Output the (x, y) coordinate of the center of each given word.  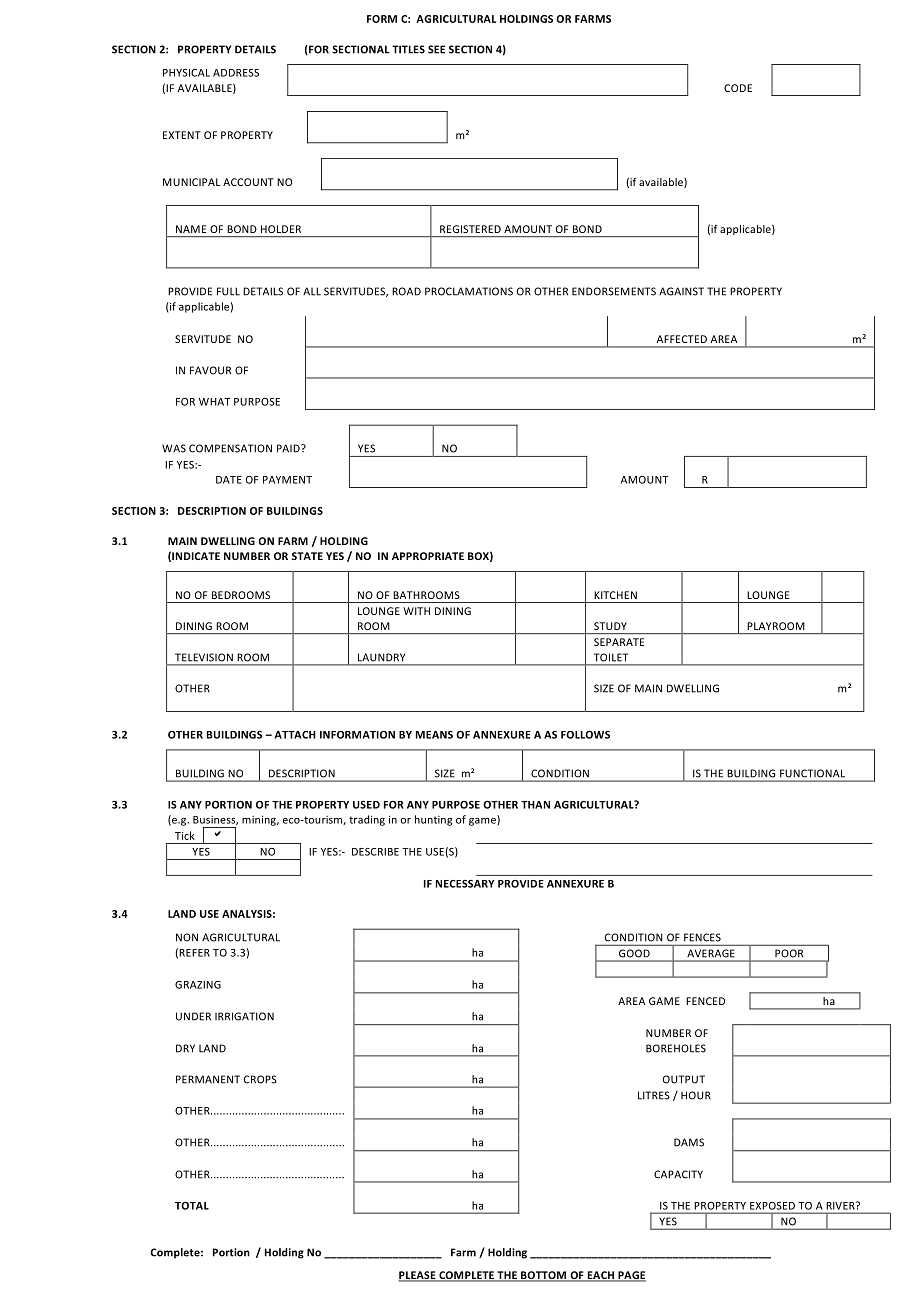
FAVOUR (210, 370)
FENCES (702, 937)
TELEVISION (204, 657)
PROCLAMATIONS (469, 291)
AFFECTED (682, 339)
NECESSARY (465, 884)
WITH (416, 611)
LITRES (654, 1095)
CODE (738, 88)
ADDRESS (236, 73)
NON (187, 937)
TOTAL (192, 1206)
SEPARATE (619, 642)
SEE (436, 49)
